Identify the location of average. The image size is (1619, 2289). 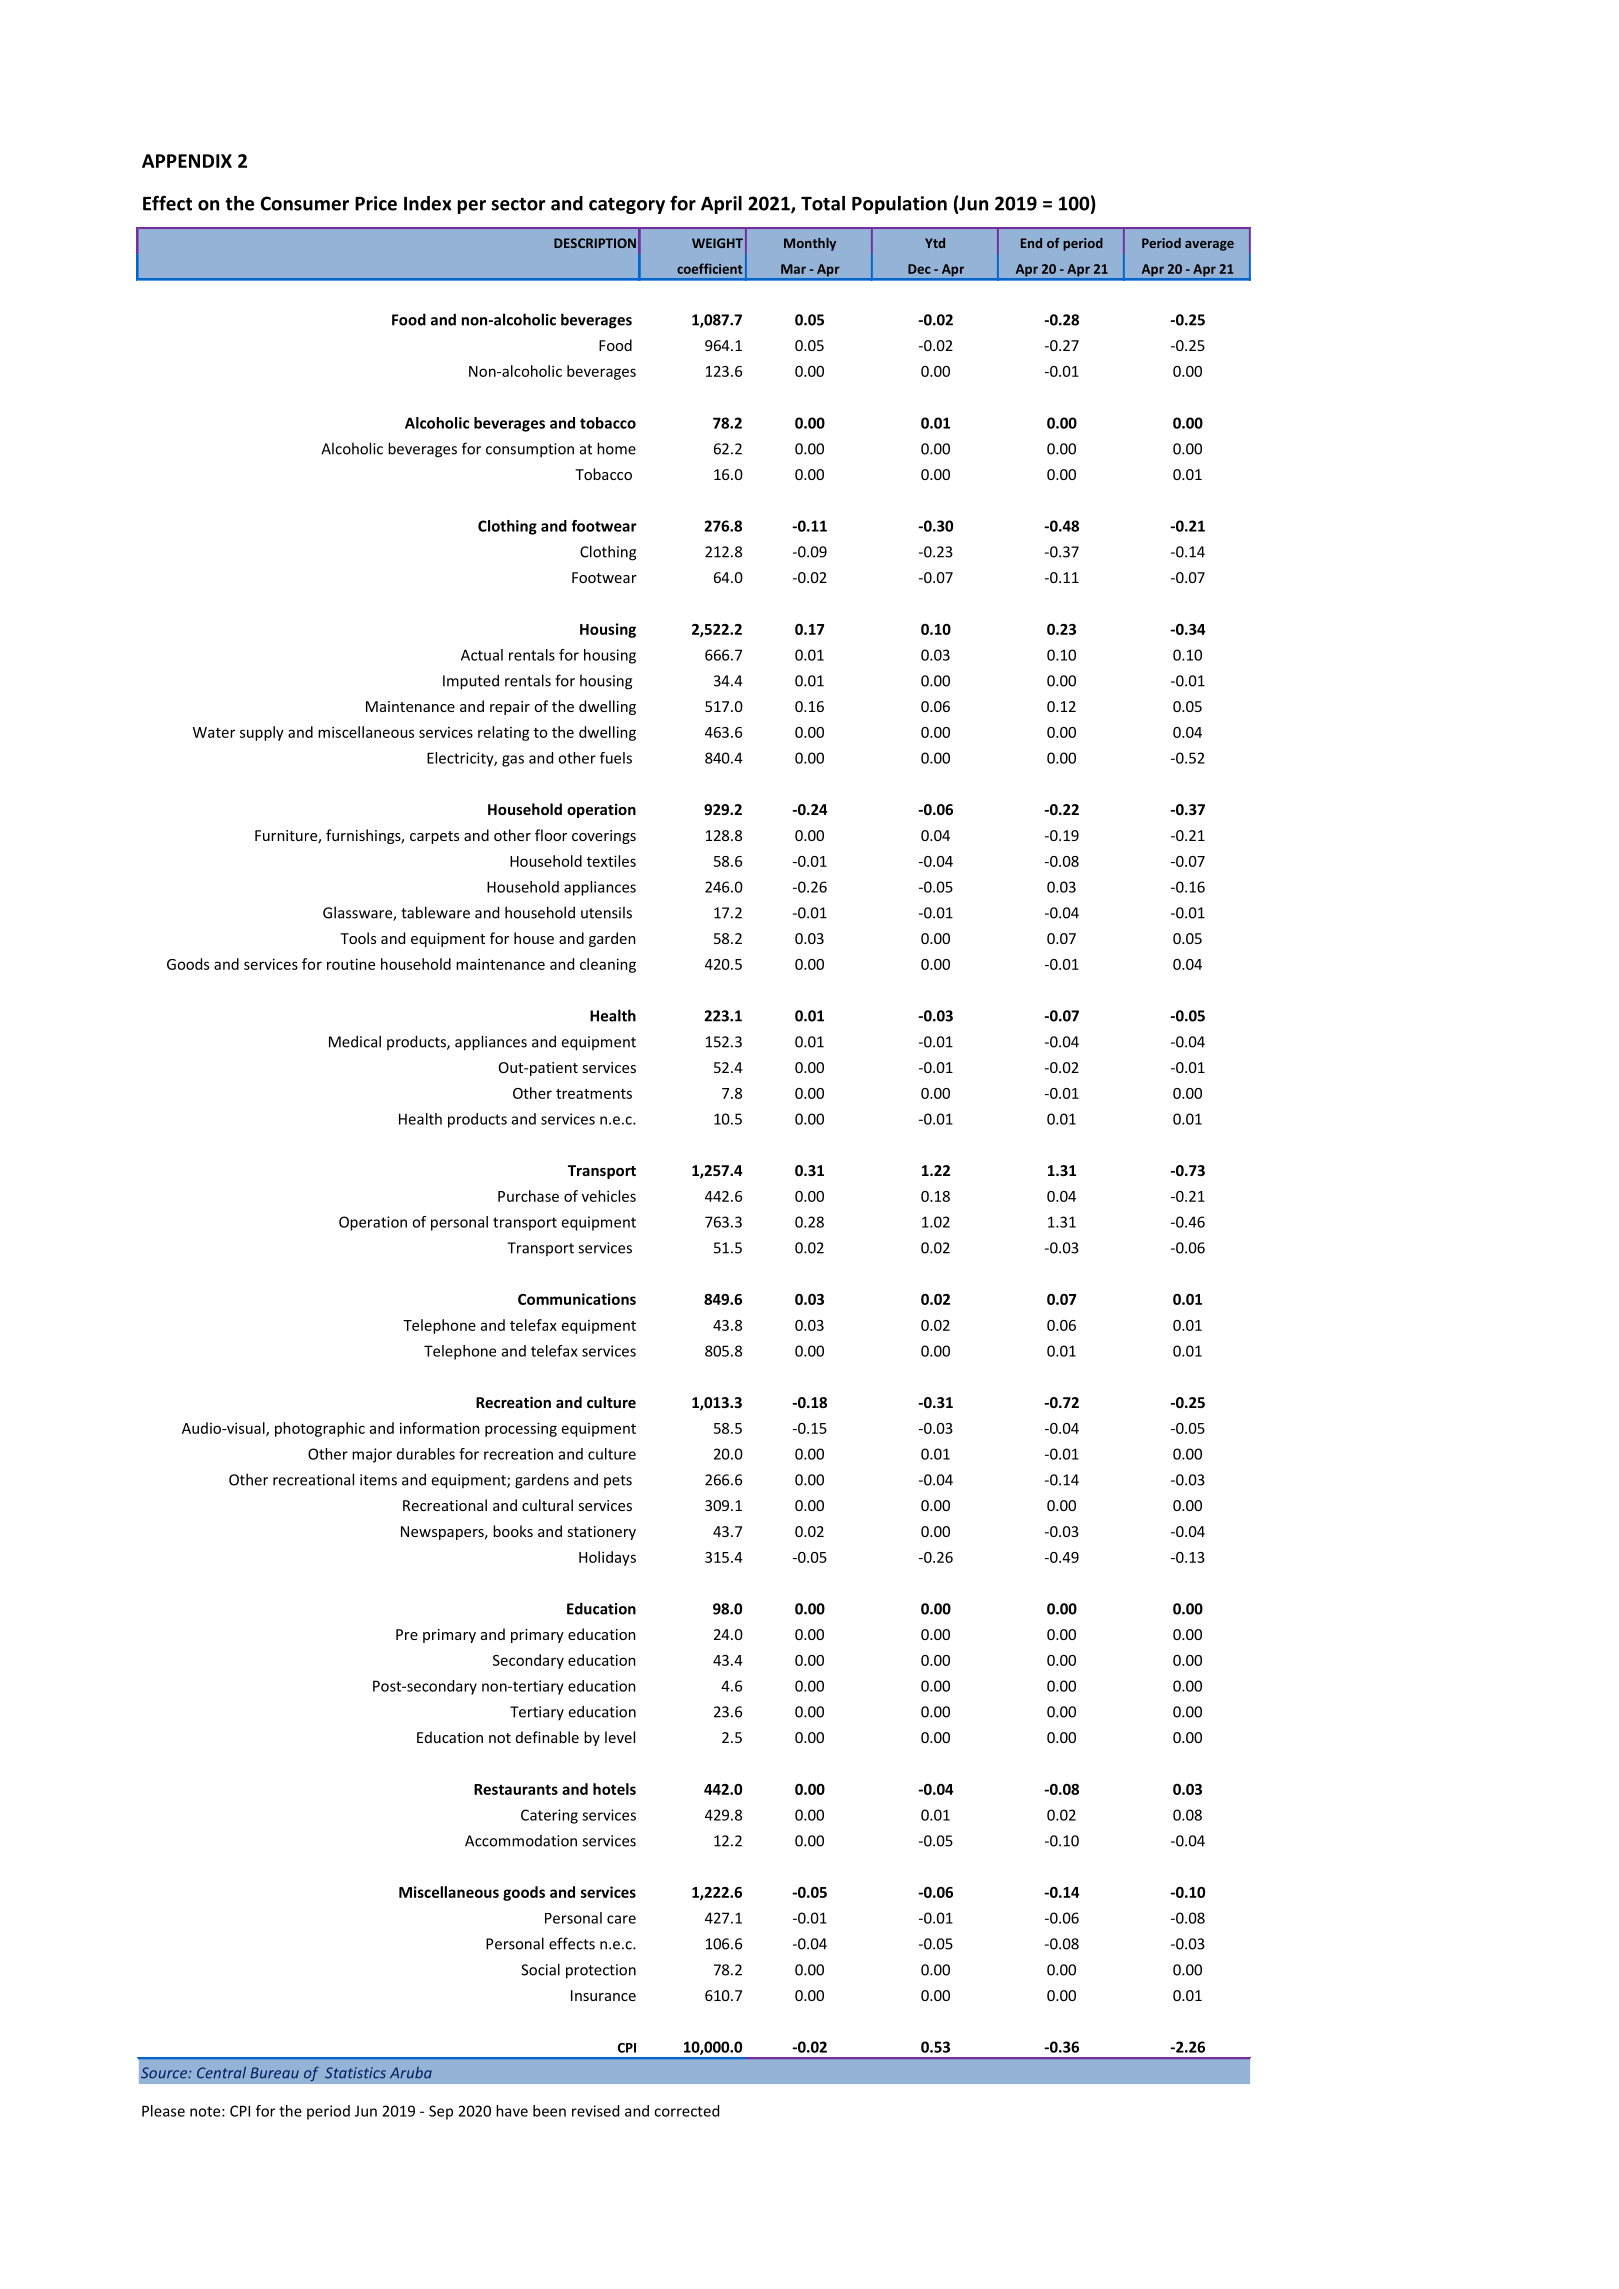
(1209, 246).
